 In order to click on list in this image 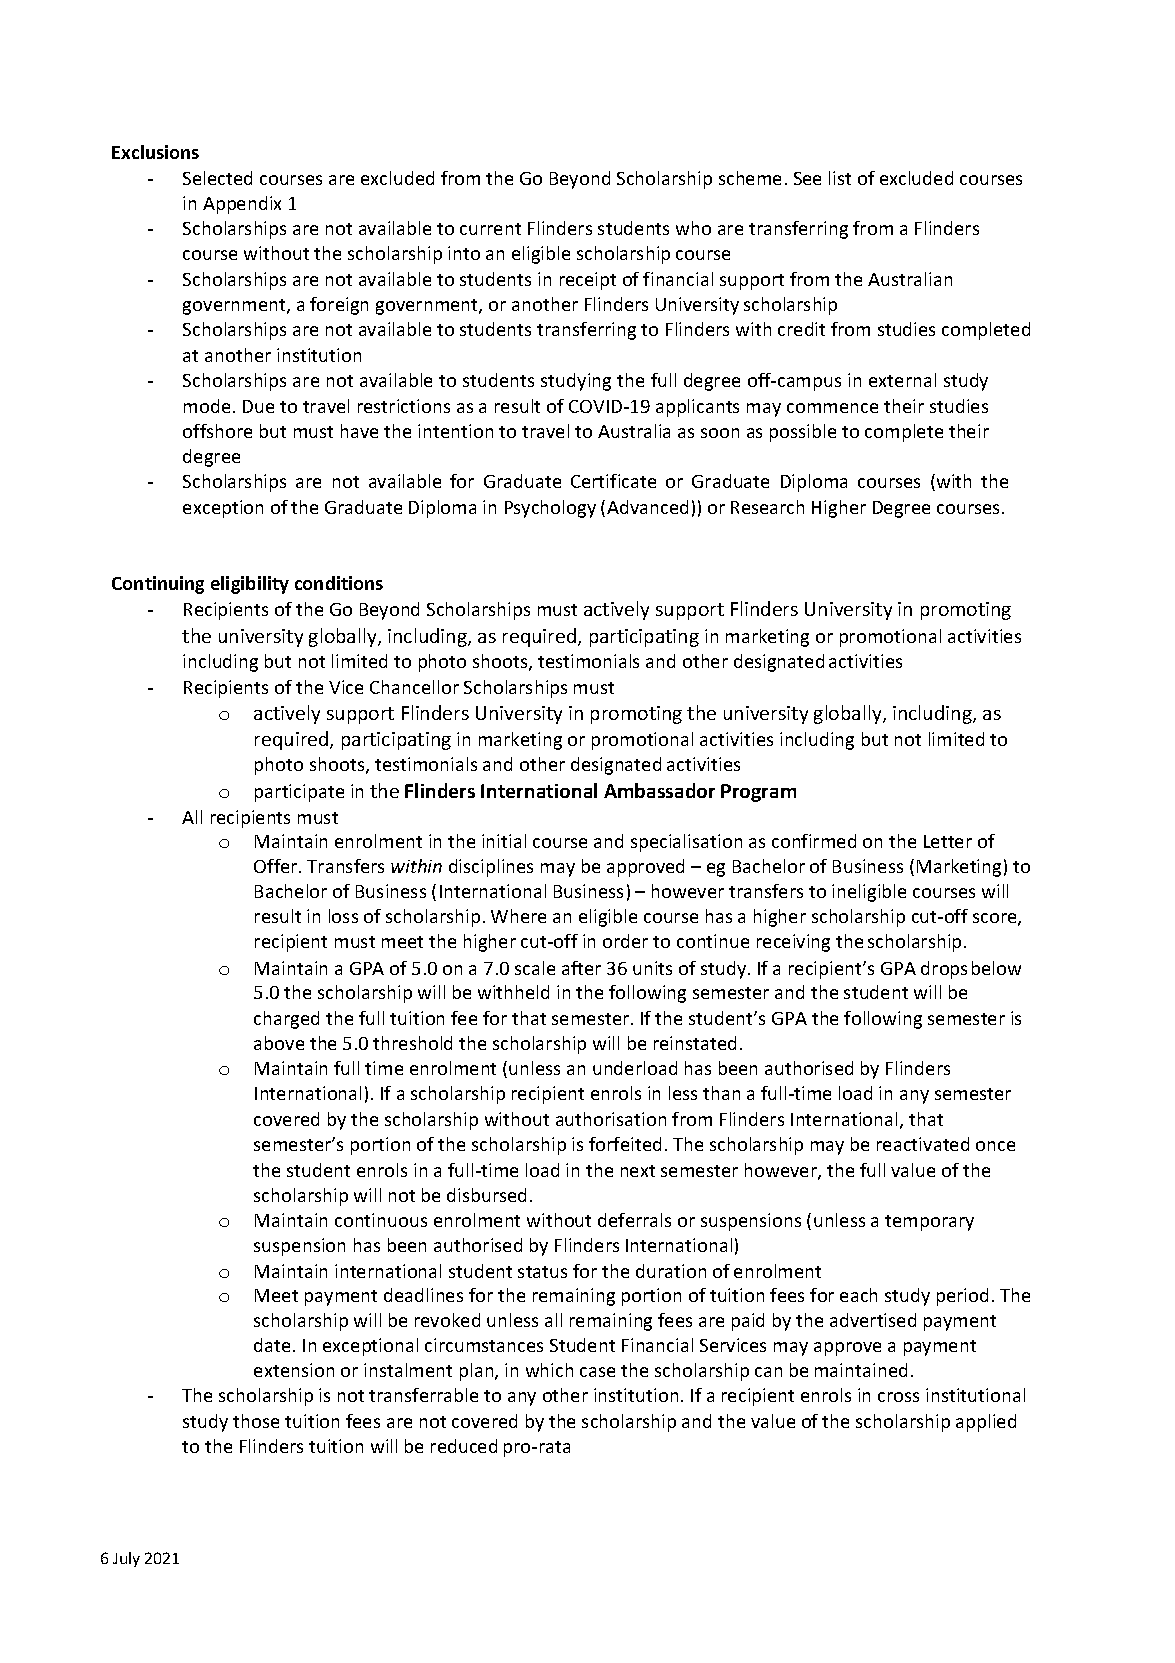, I will do `click(840, 178)`.
